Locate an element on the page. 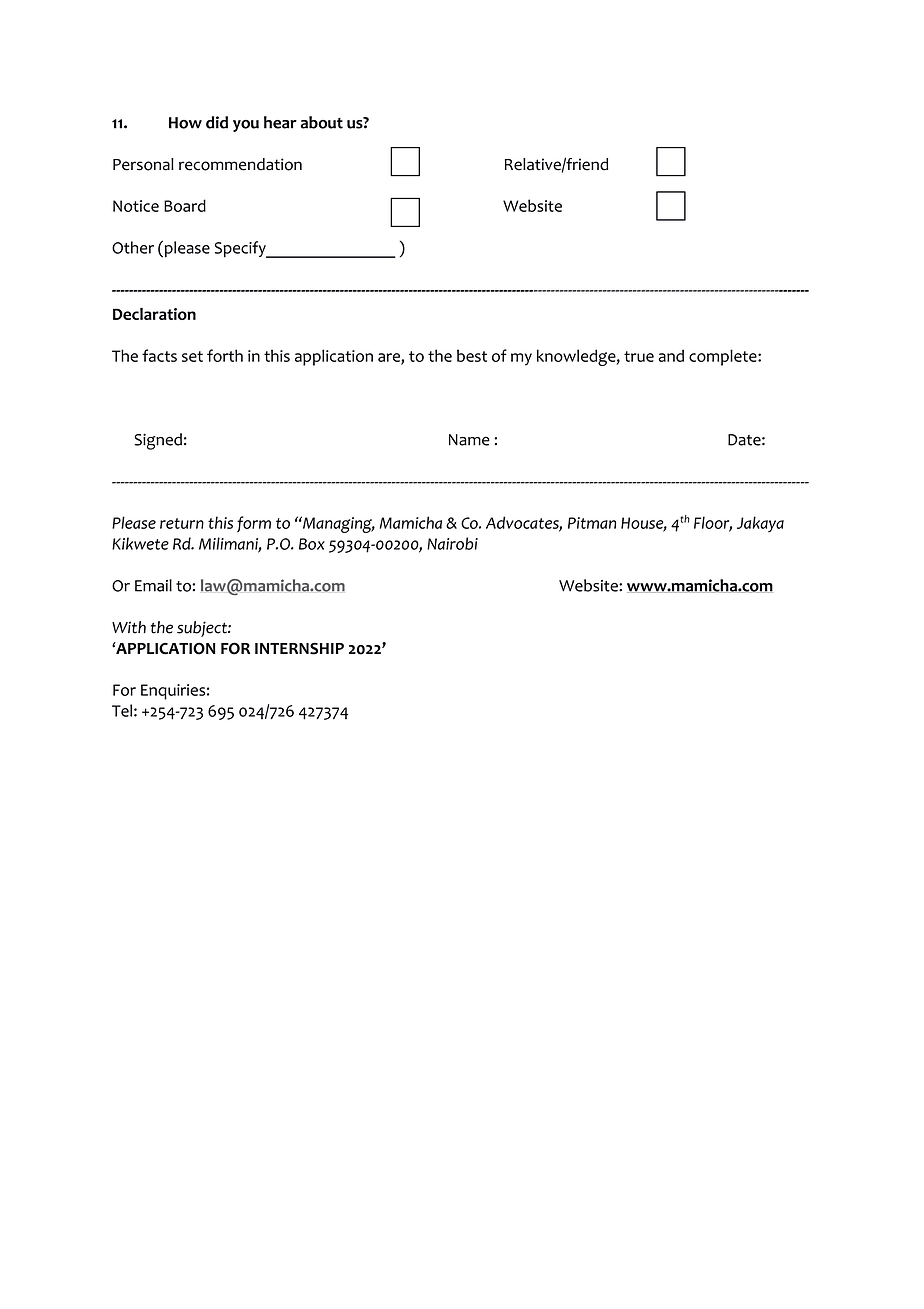 The image size is (924, 1309). How is located at coordinates (185, 123).
